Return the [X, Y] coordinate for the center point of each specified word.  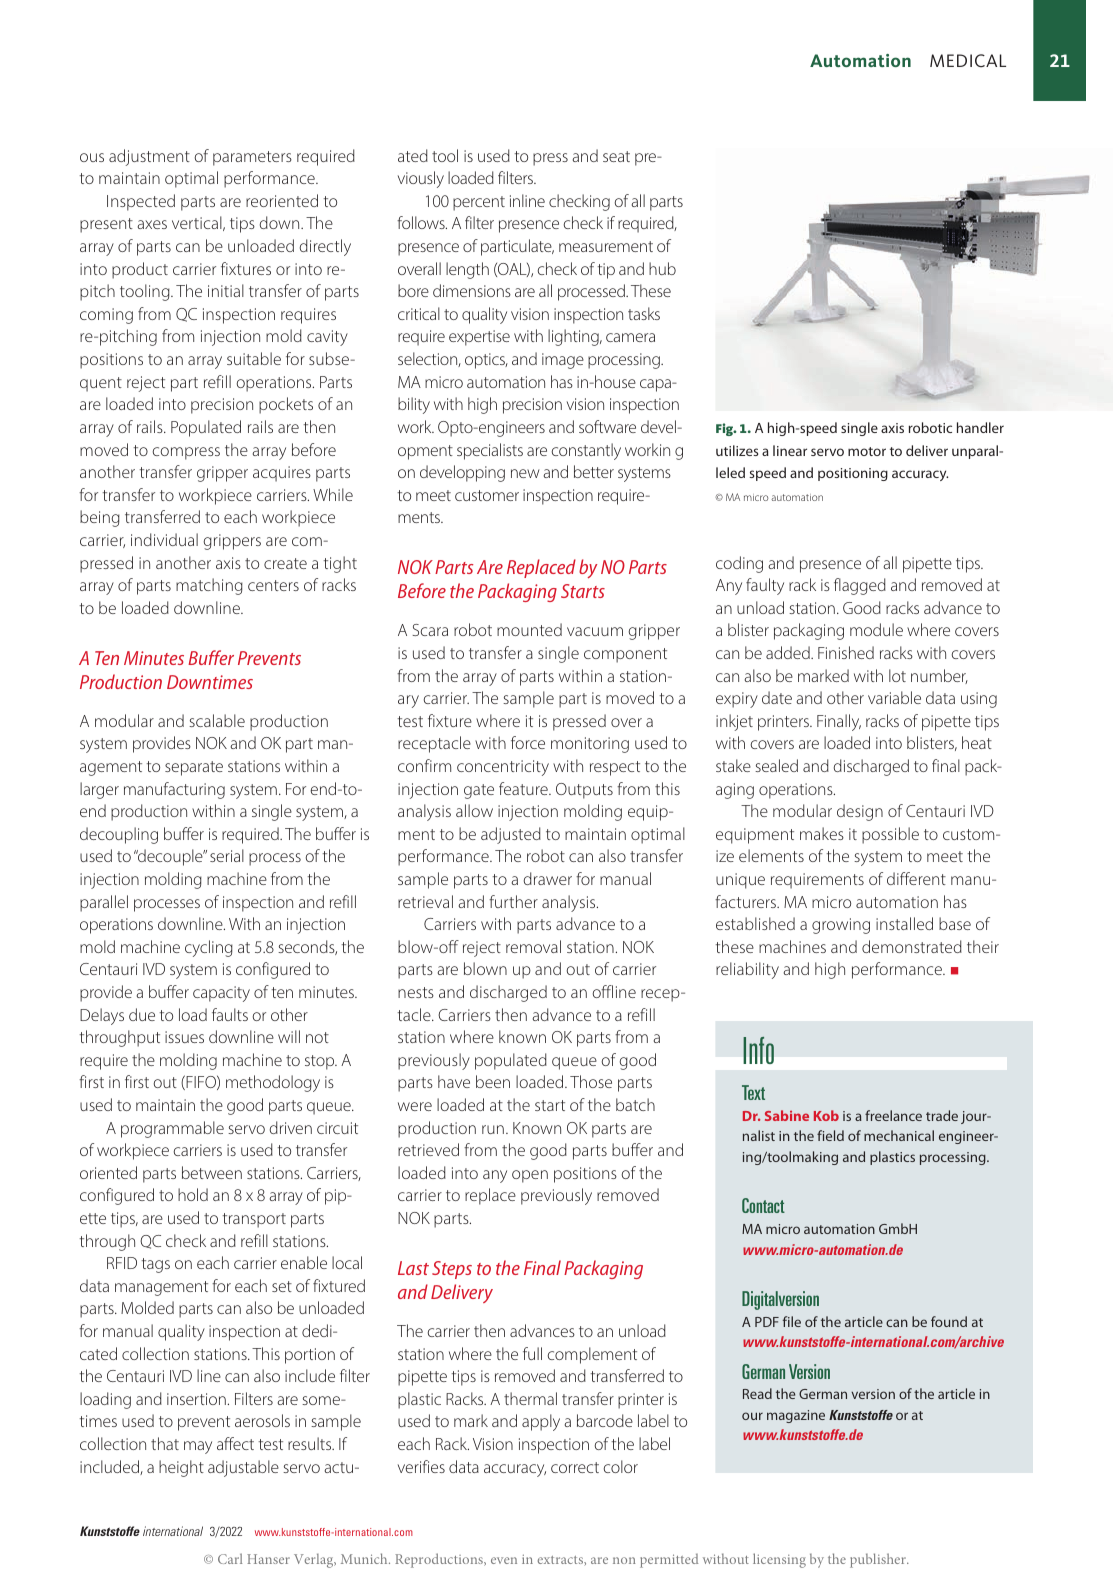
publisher [879, 1560]
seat [616, 156]
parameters [252, 158]
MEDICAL [968, 60]
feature [524, 788]
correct [575, 1467]
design [860, 812]
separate [194, 768]
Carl [230, 1558]
